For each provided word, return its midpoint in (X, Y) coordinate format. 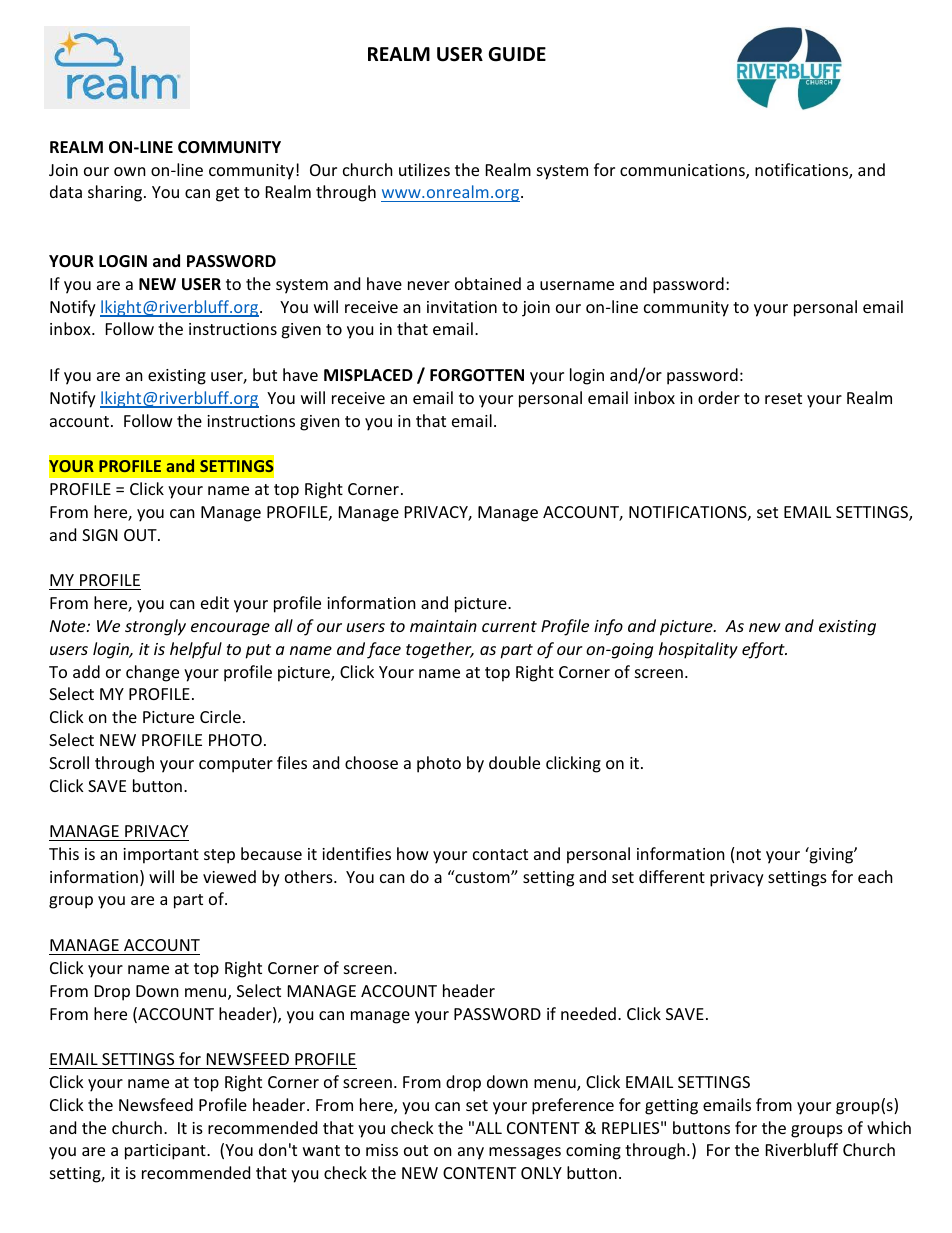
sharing (116, 193)
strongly (155, 627)
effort (764, 650)
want (321, 1150)
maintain (443, 626)
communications (683, 171)
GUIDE (517, 54)
